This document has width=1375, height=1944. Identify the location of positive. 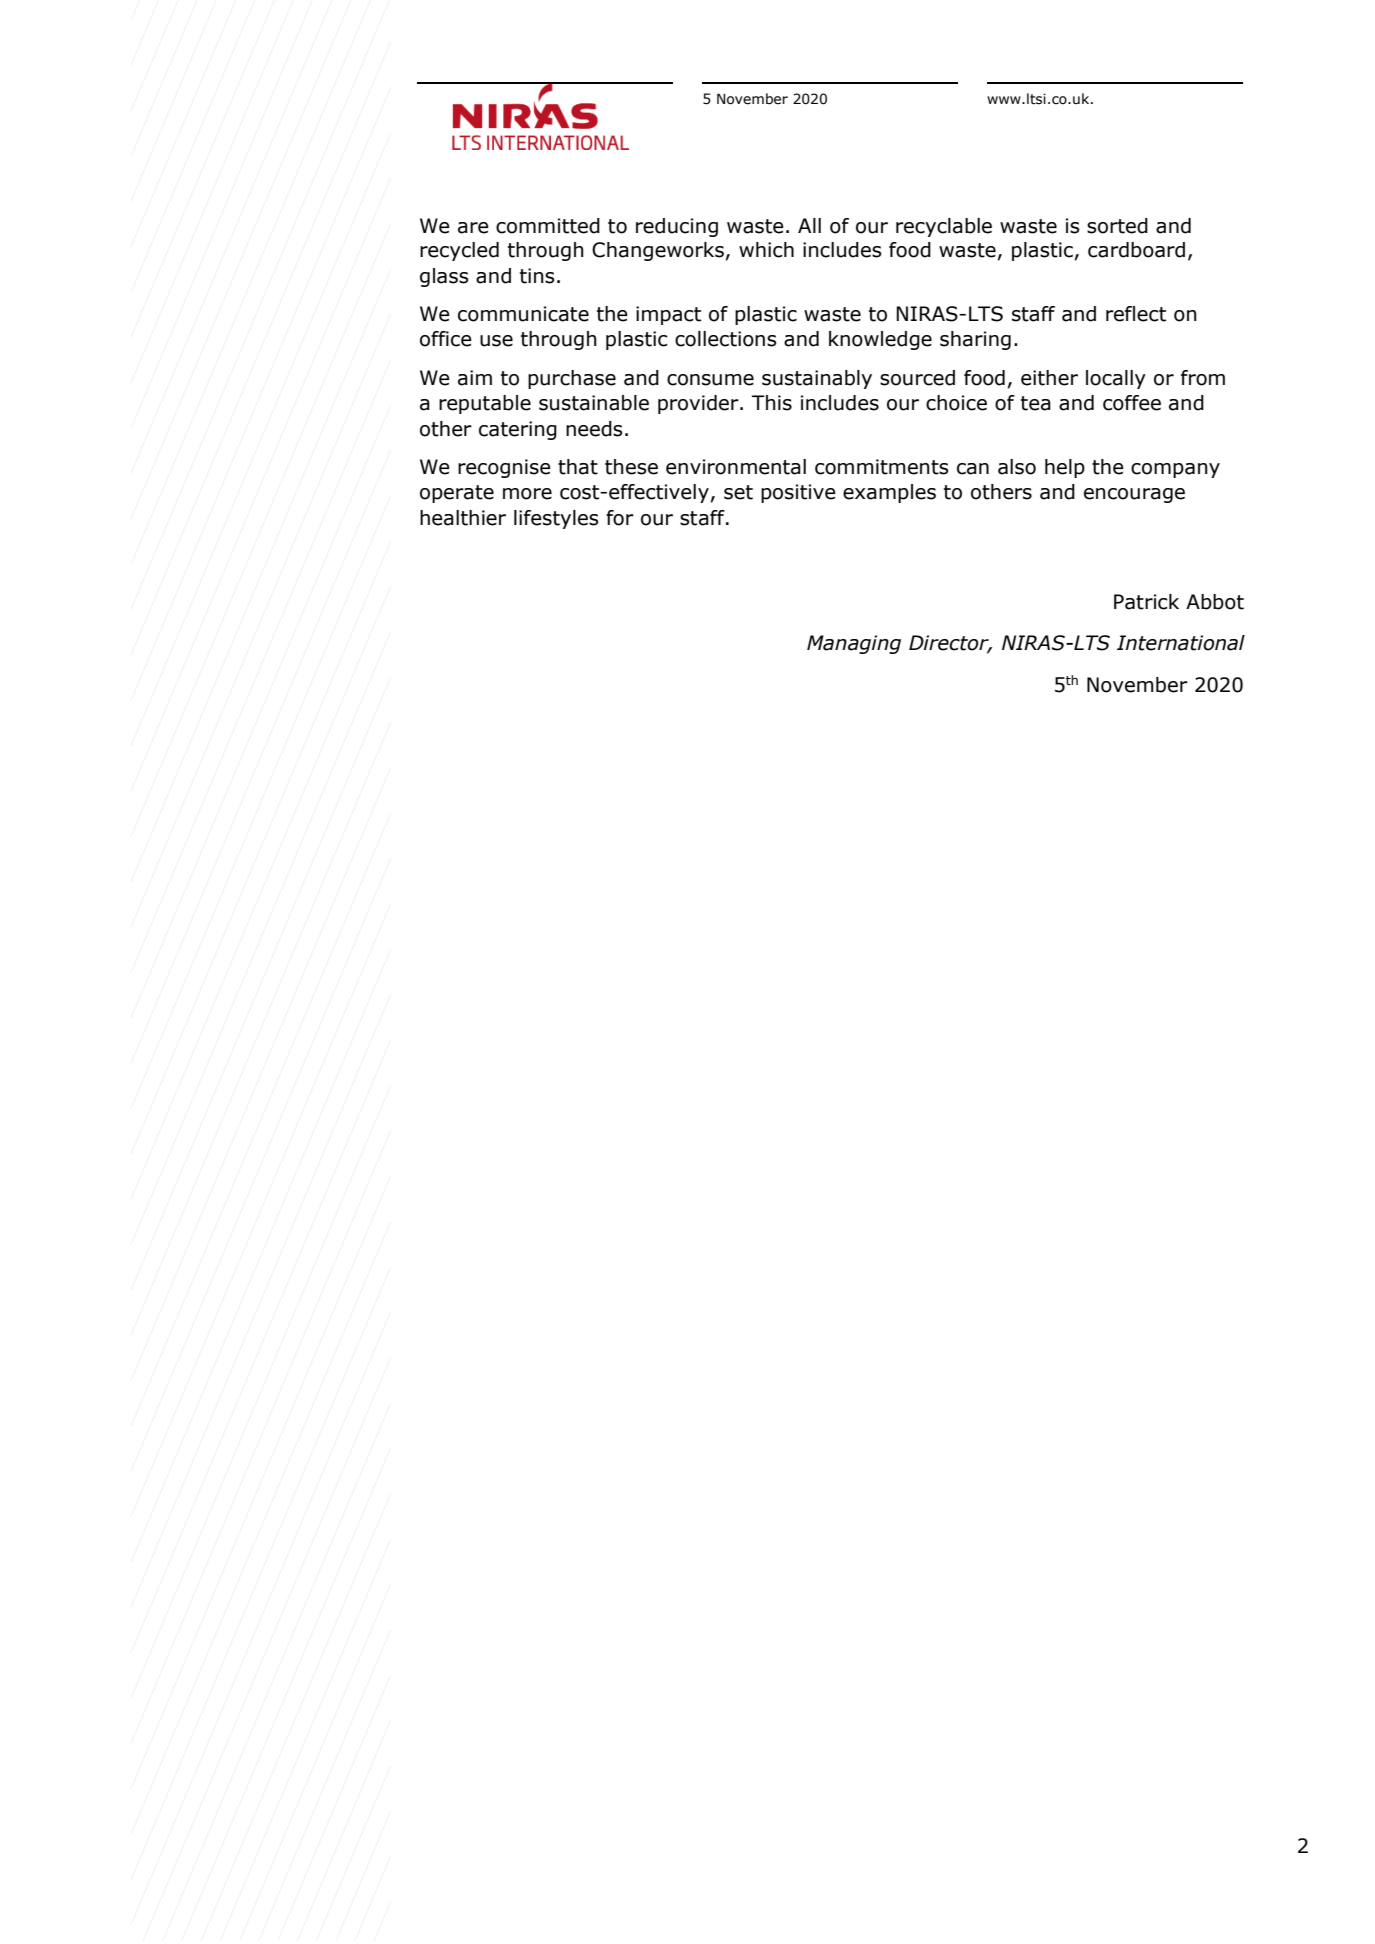
(798, 493).
